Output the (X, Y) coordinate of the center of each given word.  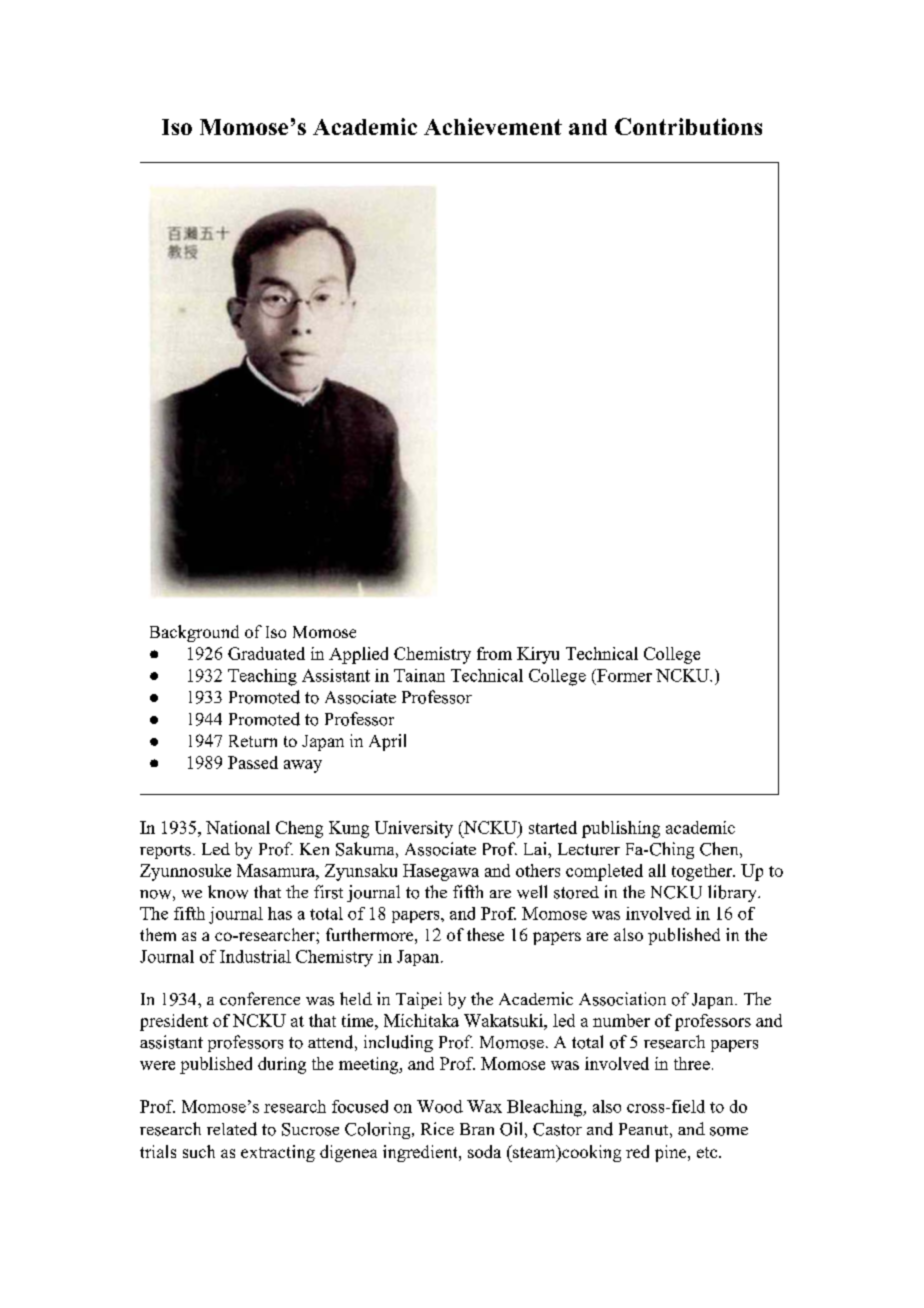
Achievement (493, 126)
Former (623, 675)
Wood (440, 1106)
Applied (358, 655)
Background (194, 633)
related (232, 1129)
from (494, 653)
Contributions (688, 126)
